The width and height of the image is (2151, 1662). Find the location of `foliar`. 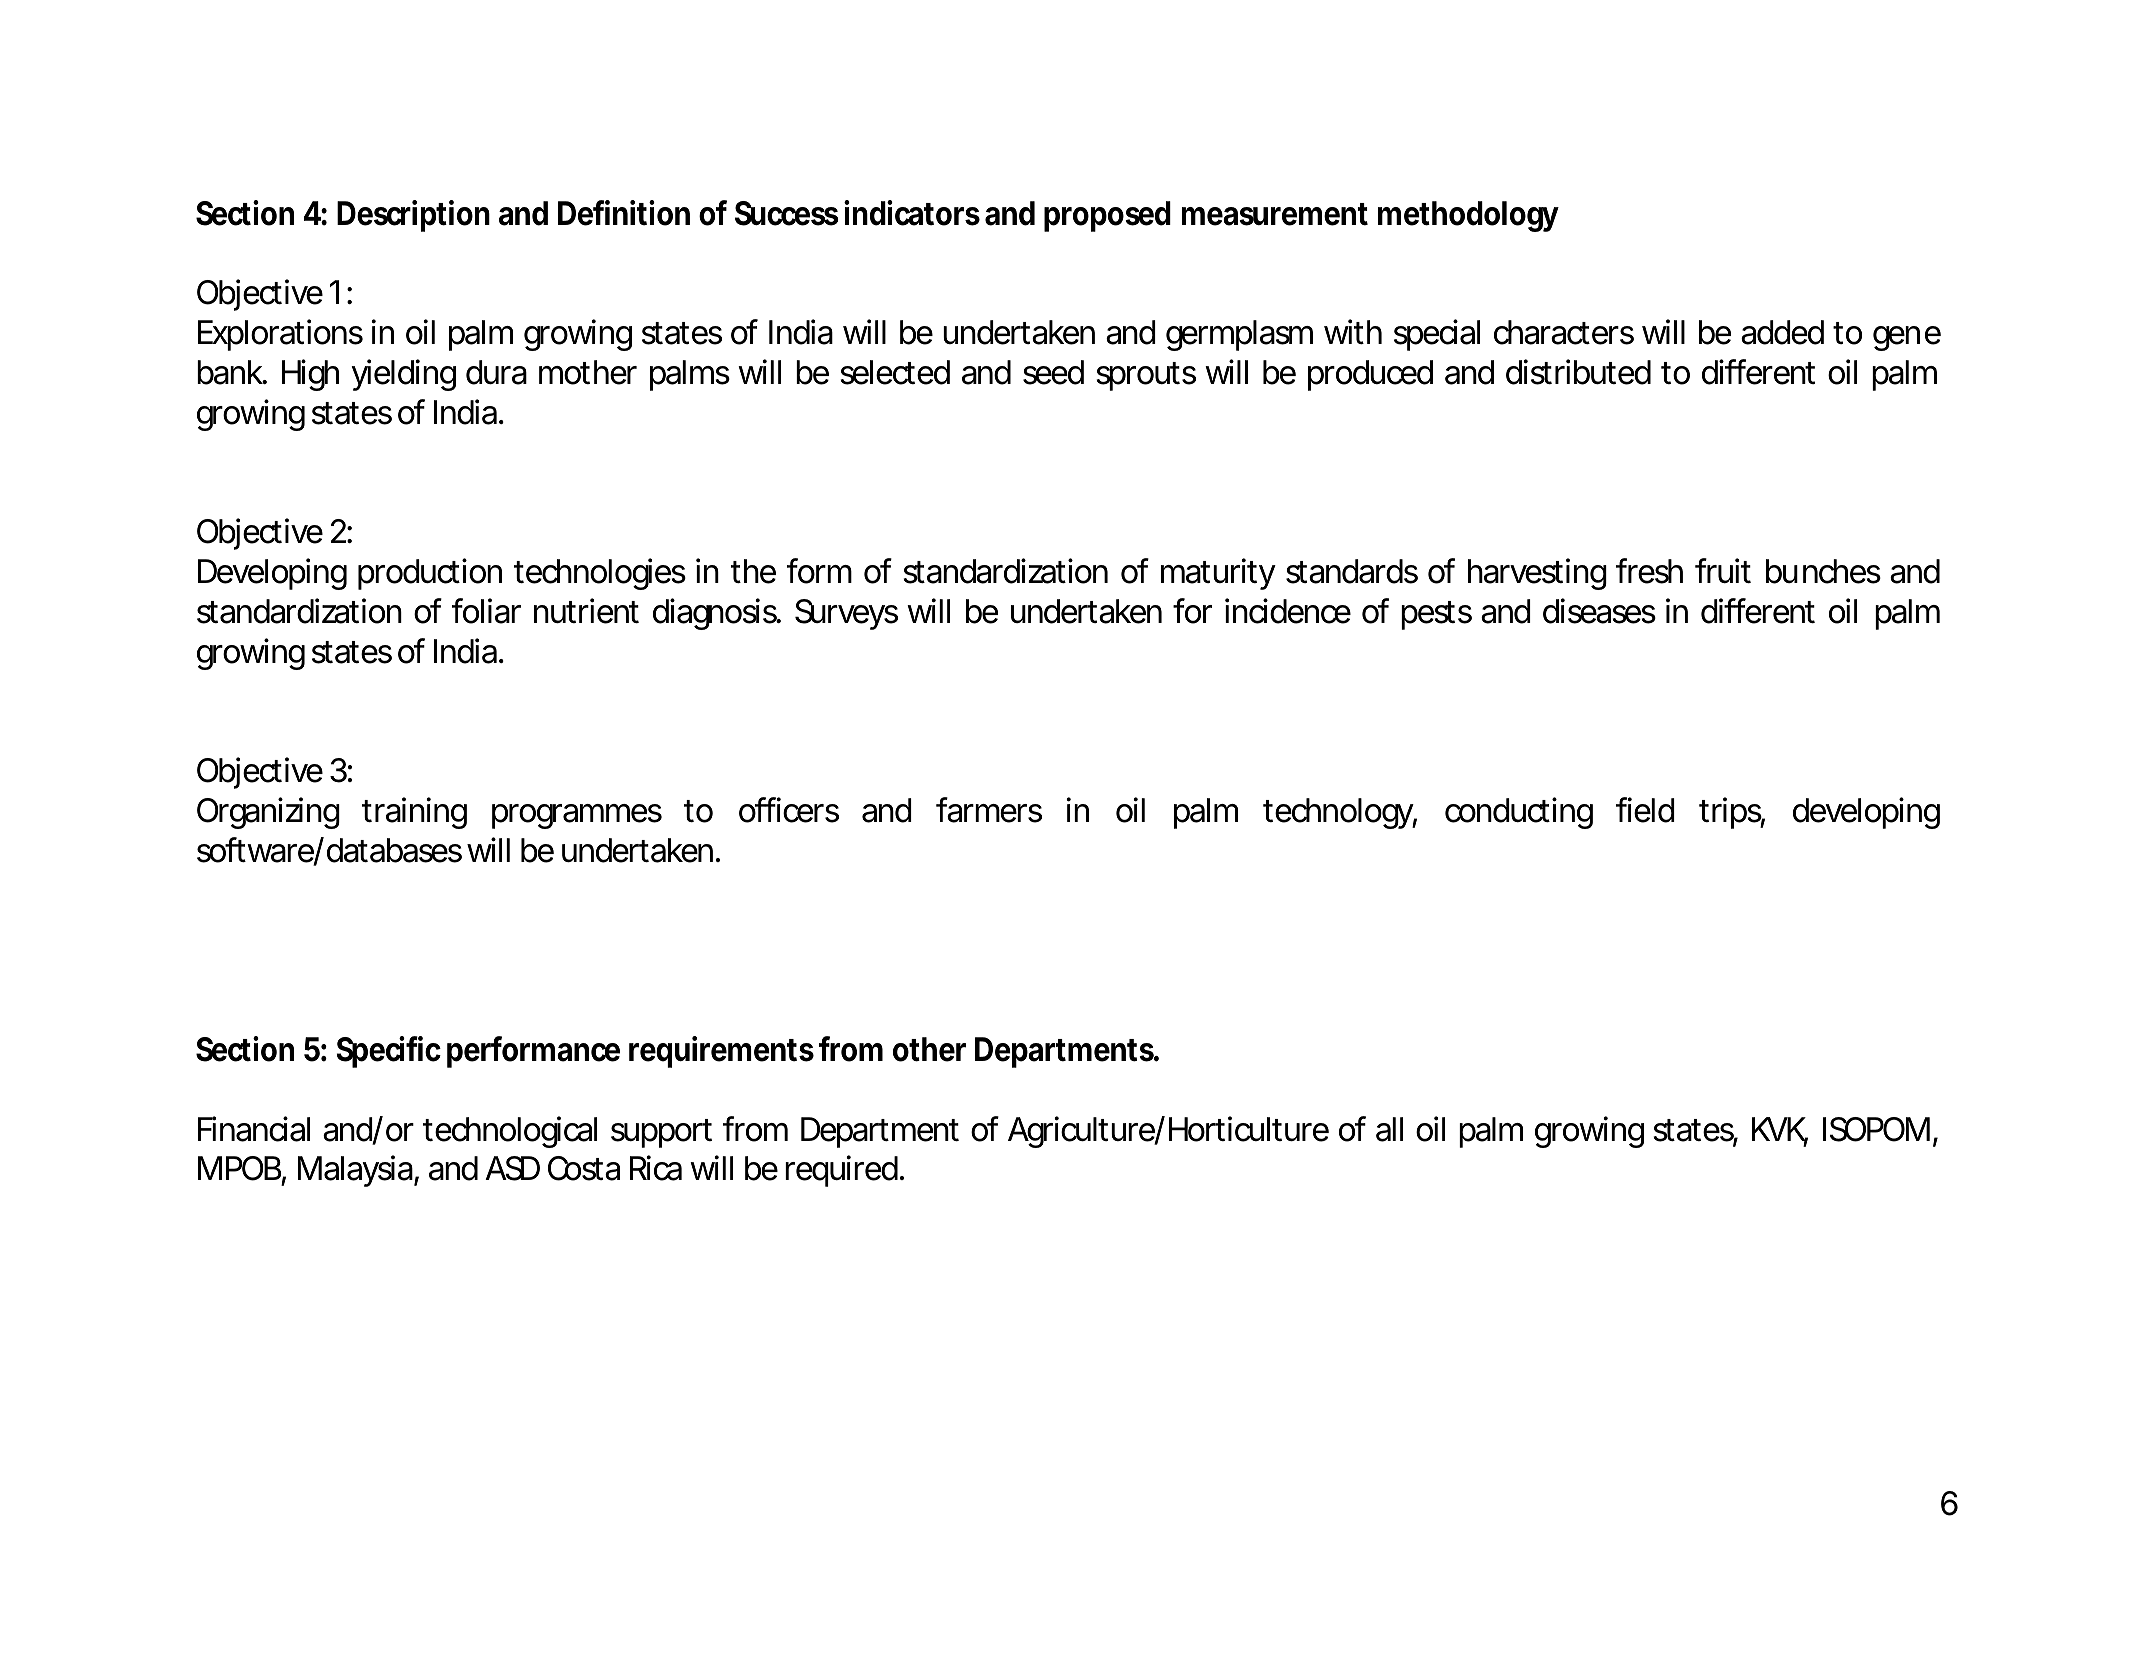

foliar is located at coordinates (486, 611).
